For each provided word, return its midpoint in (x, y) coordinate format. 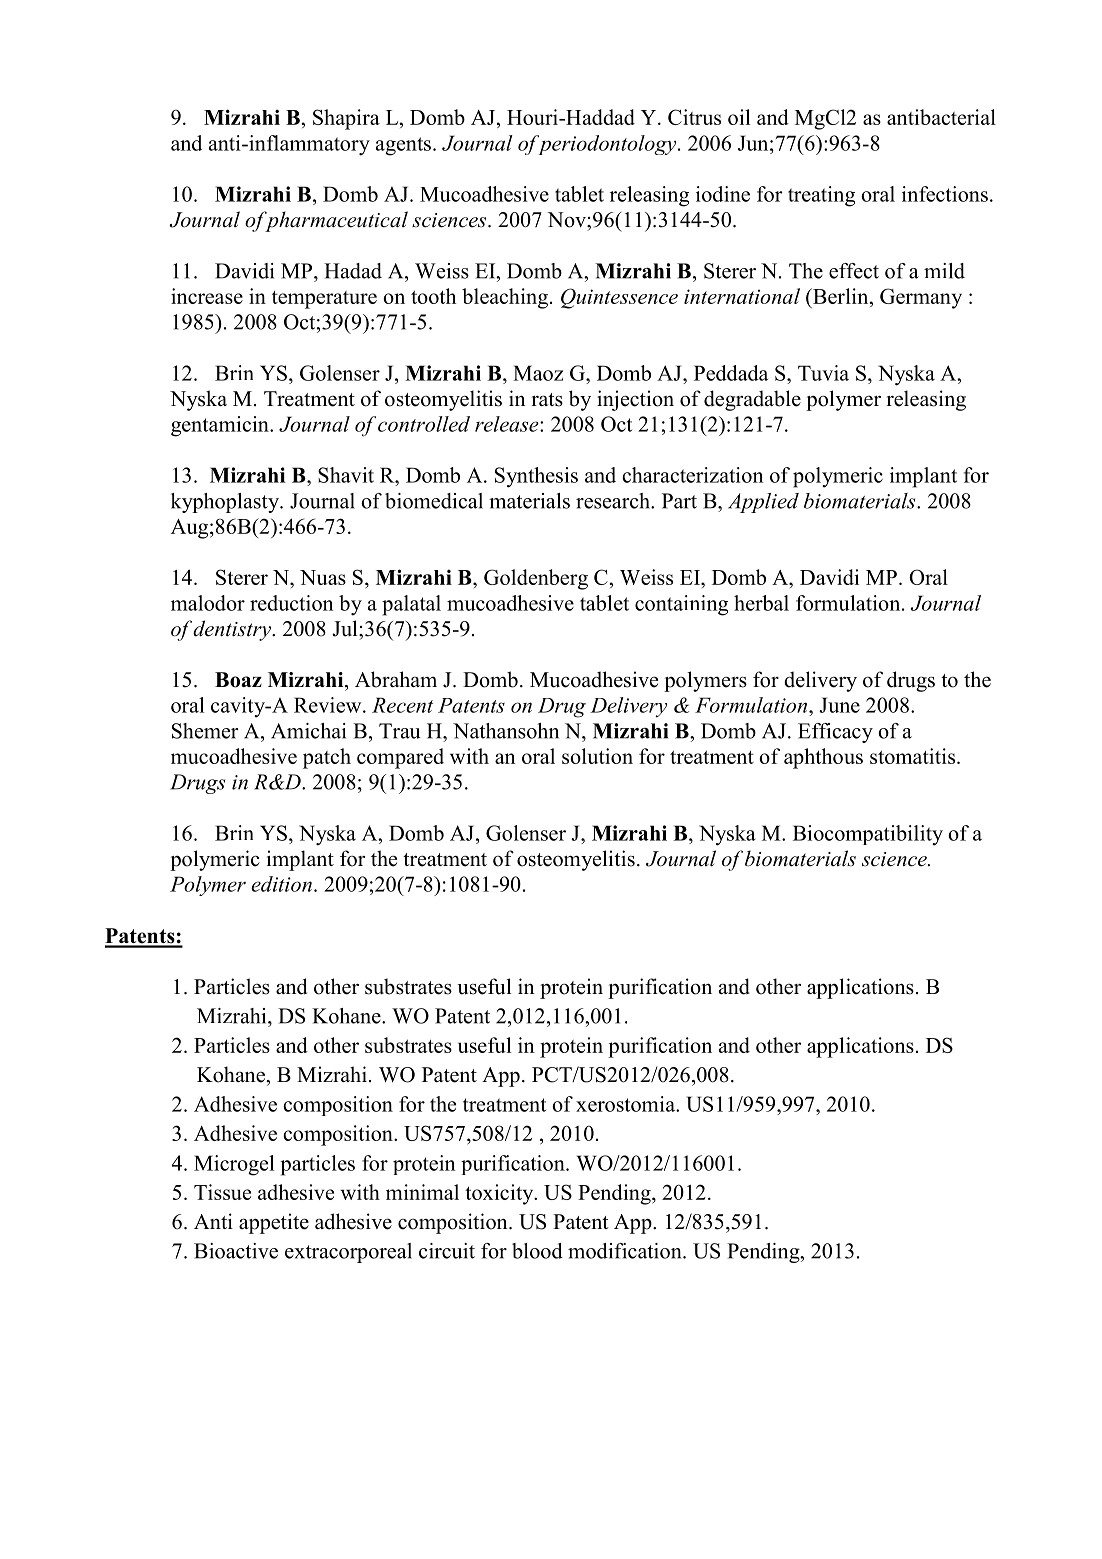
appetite (274, 1223)
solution (597, 756)
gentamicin (221, 426)
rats (547, 400)
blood (537, 1251)
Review (329, 705)
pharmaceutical (335, 221)
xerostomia (626, 1104)
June (839, 705)
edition (281, 884)
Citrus (694, 117)
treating (821, 196)
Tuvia (823, 373)
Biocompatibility (868, 835)
